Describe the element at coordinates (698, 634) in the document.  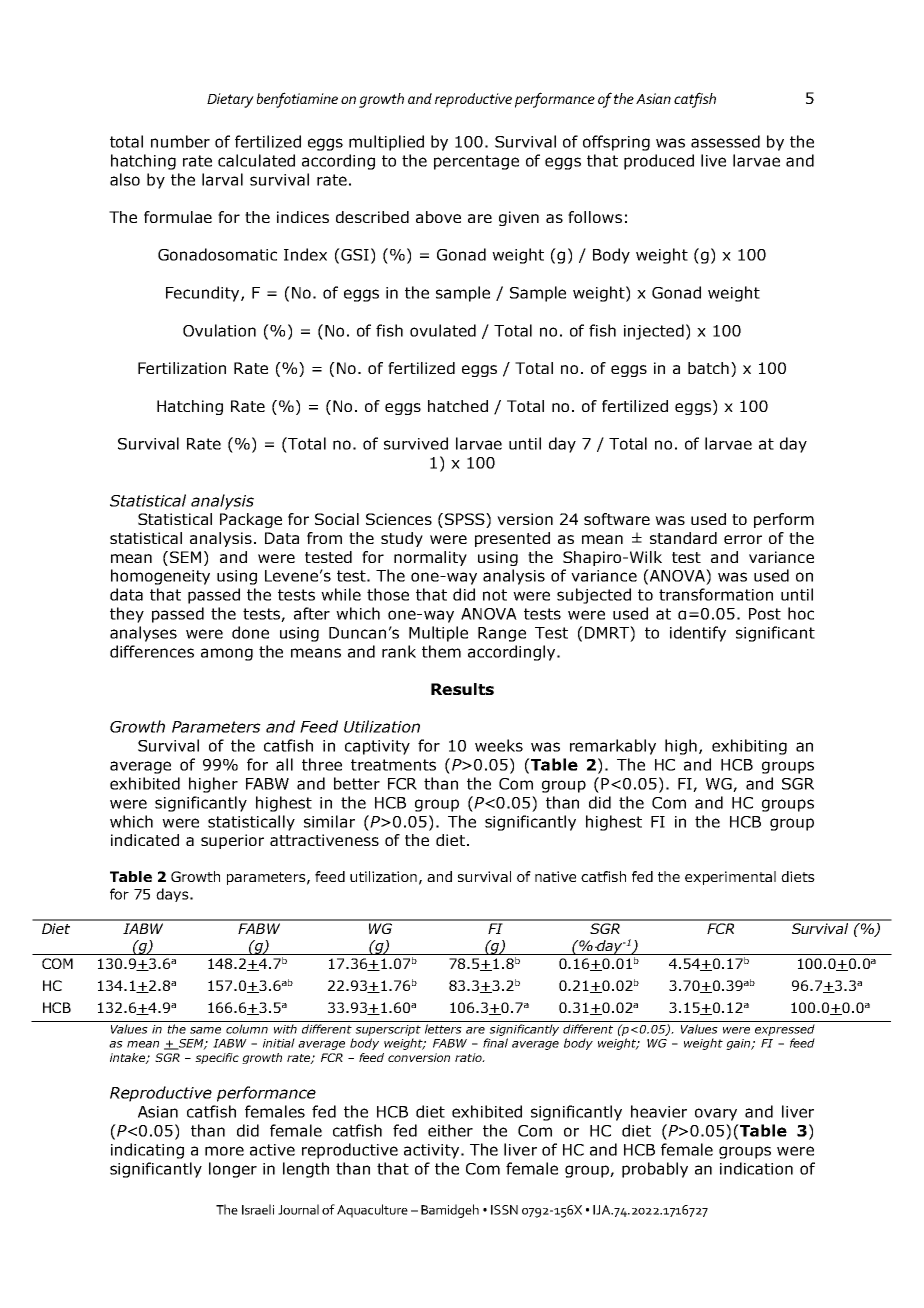
I see `identify` at that location.
